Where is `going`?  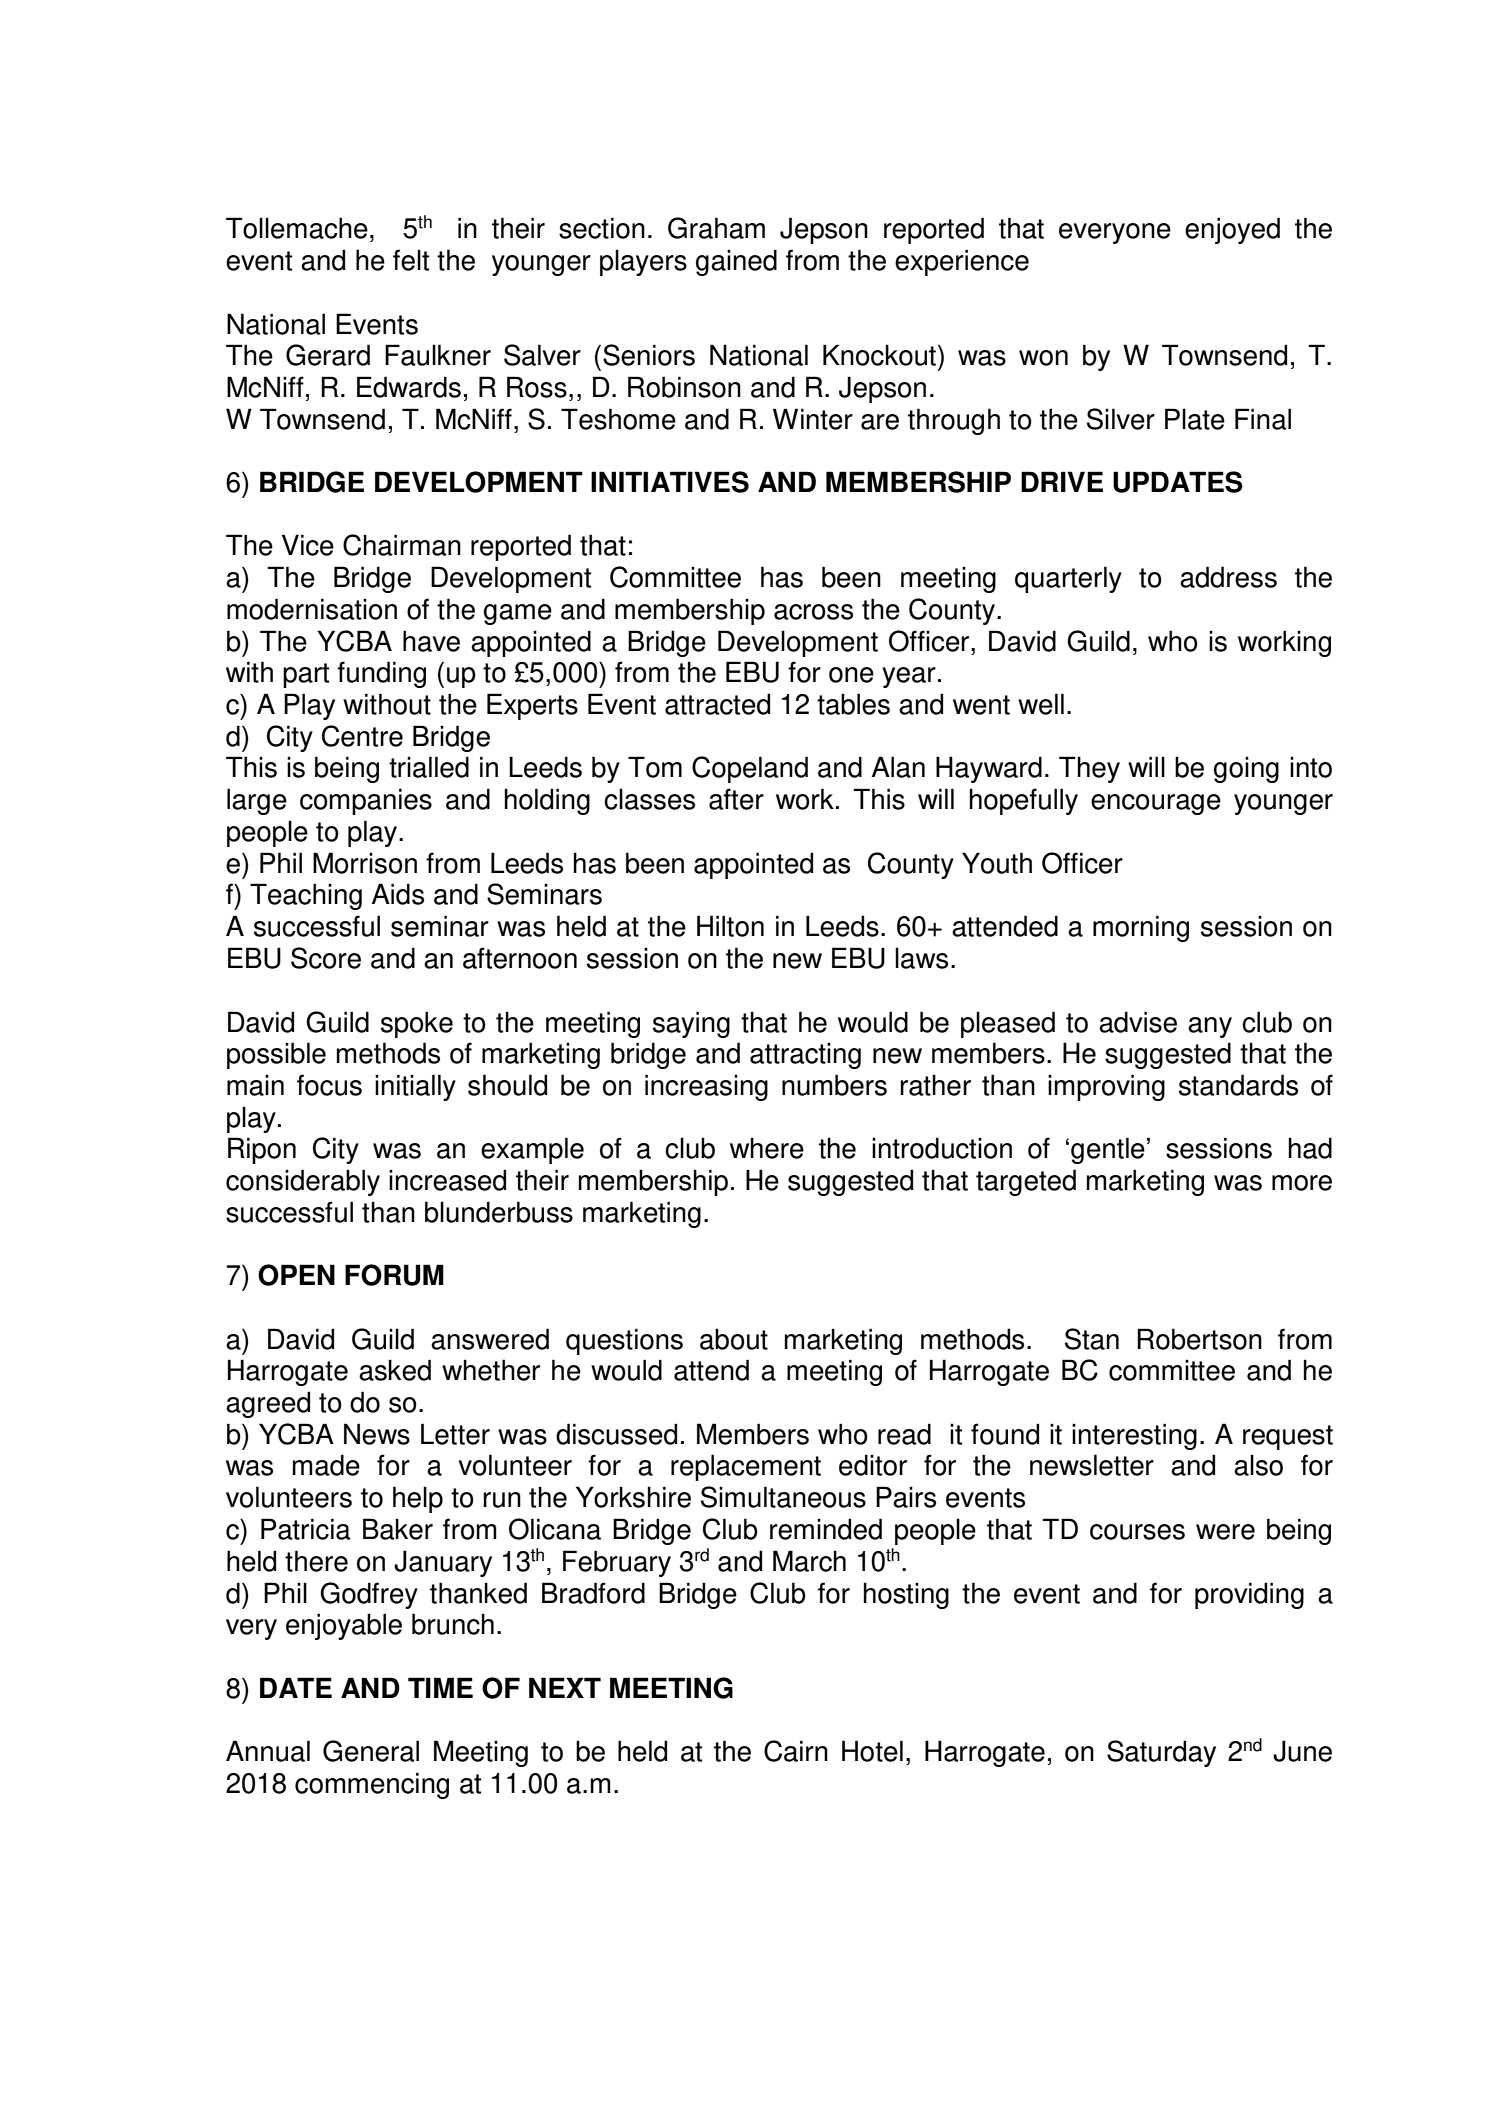 going is located at coordinates (1246, 769).
